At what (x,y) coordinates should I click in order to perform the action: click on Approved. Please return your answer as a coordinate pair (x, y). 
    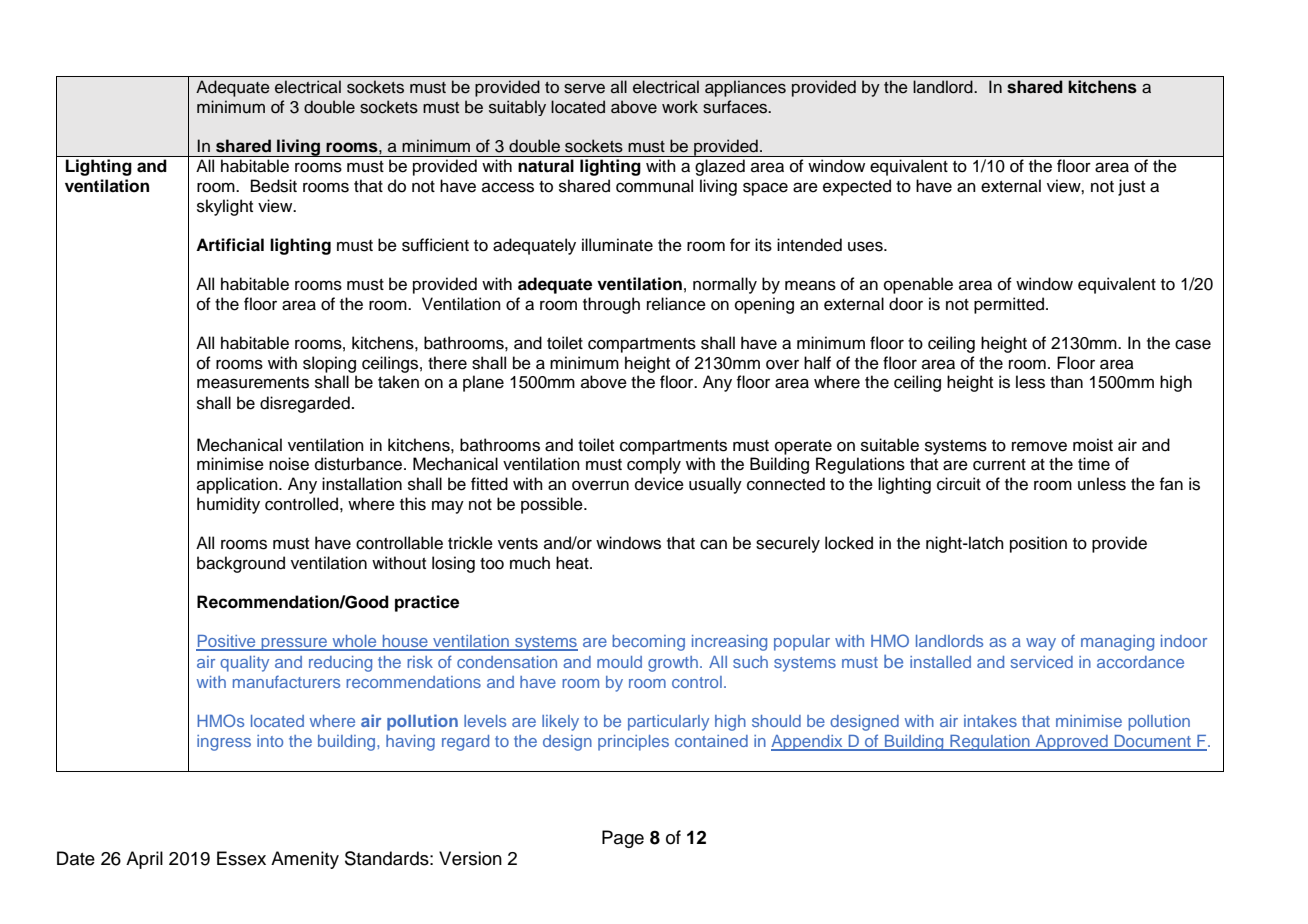
    Looking at the image, I should click on (1071, 743).
